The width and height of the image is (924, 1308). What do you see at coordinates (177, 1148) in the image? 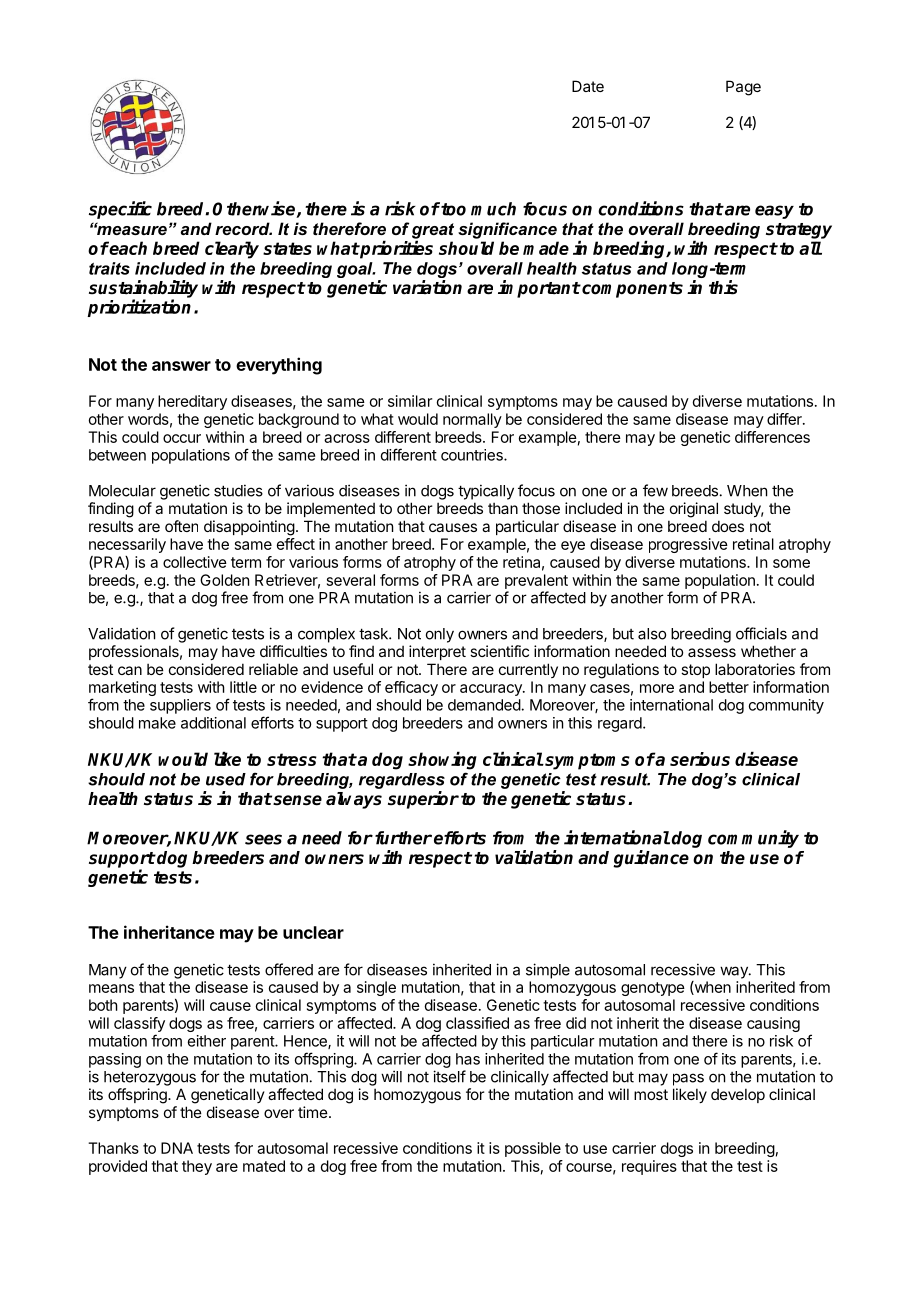
I see `DNA` at bounding box center [177, 1148].
